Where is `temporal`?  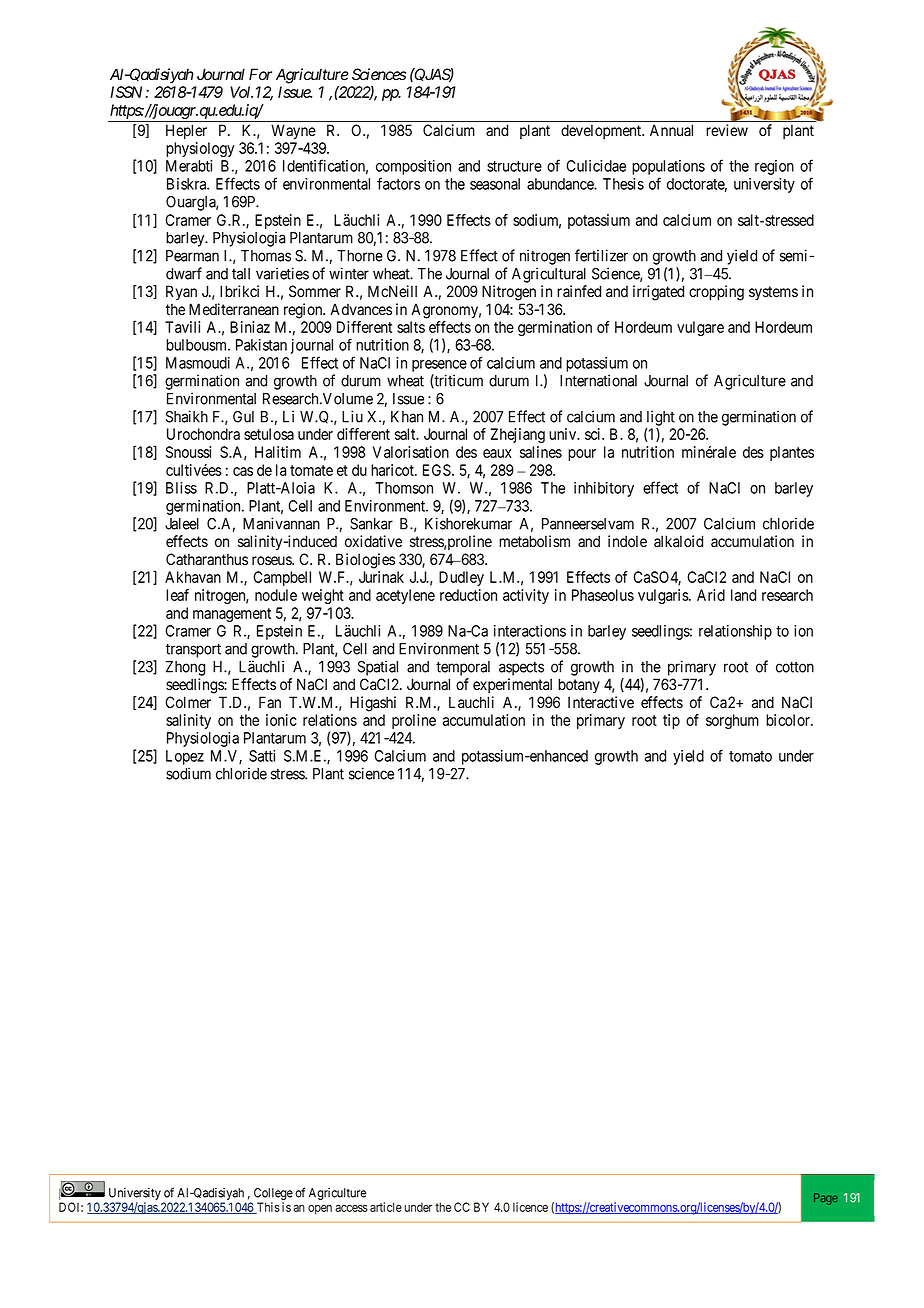 temporal is located at coordinates (463, 668).
